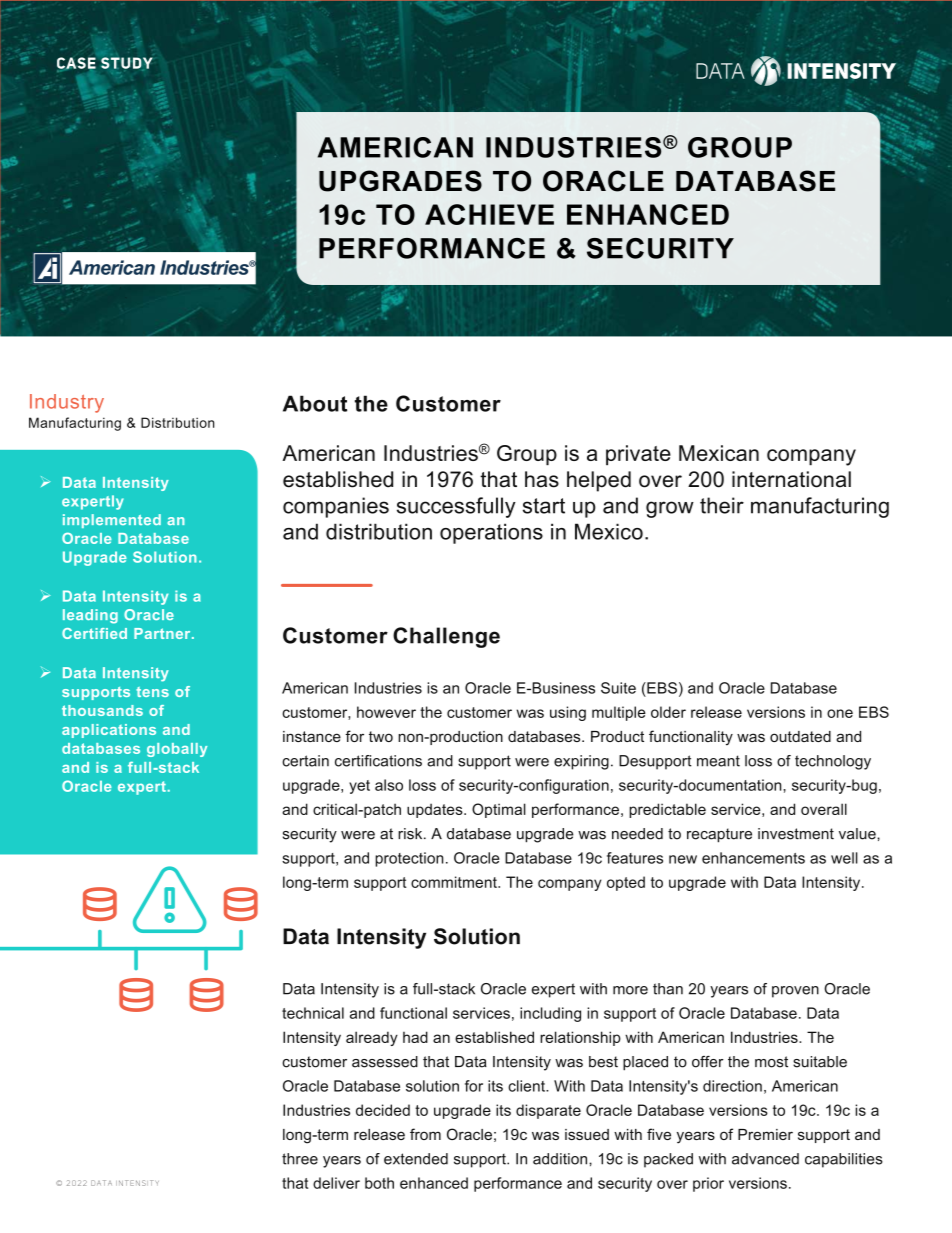 The width and height of the screenshot is (952, 1233). What do you see at coordinates (425, 1134) in the screenshot?
I see `from` at bounding box center [425, 1134].
